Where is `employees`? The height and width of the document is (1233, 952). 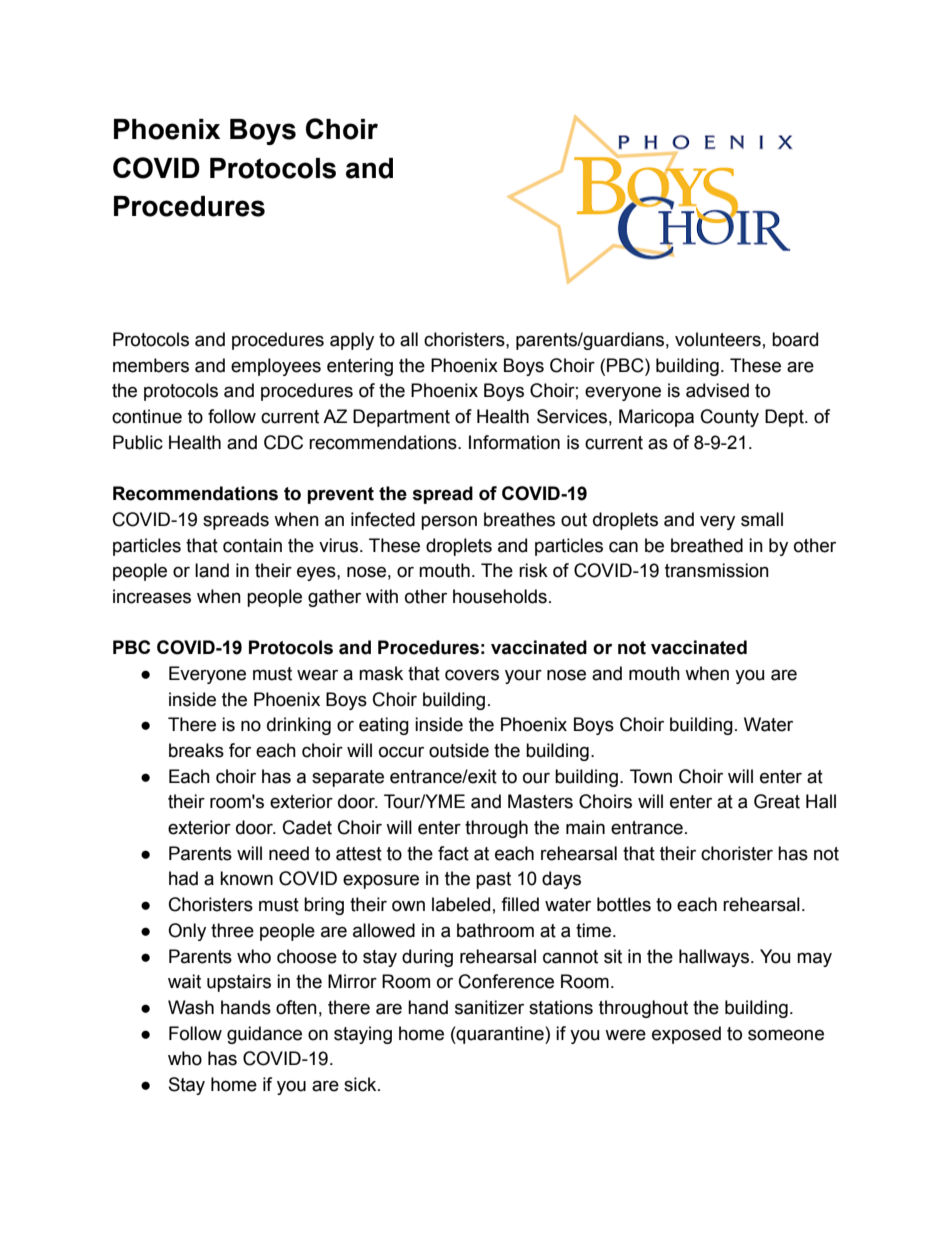 employees is located at coordinates (276, 367).
